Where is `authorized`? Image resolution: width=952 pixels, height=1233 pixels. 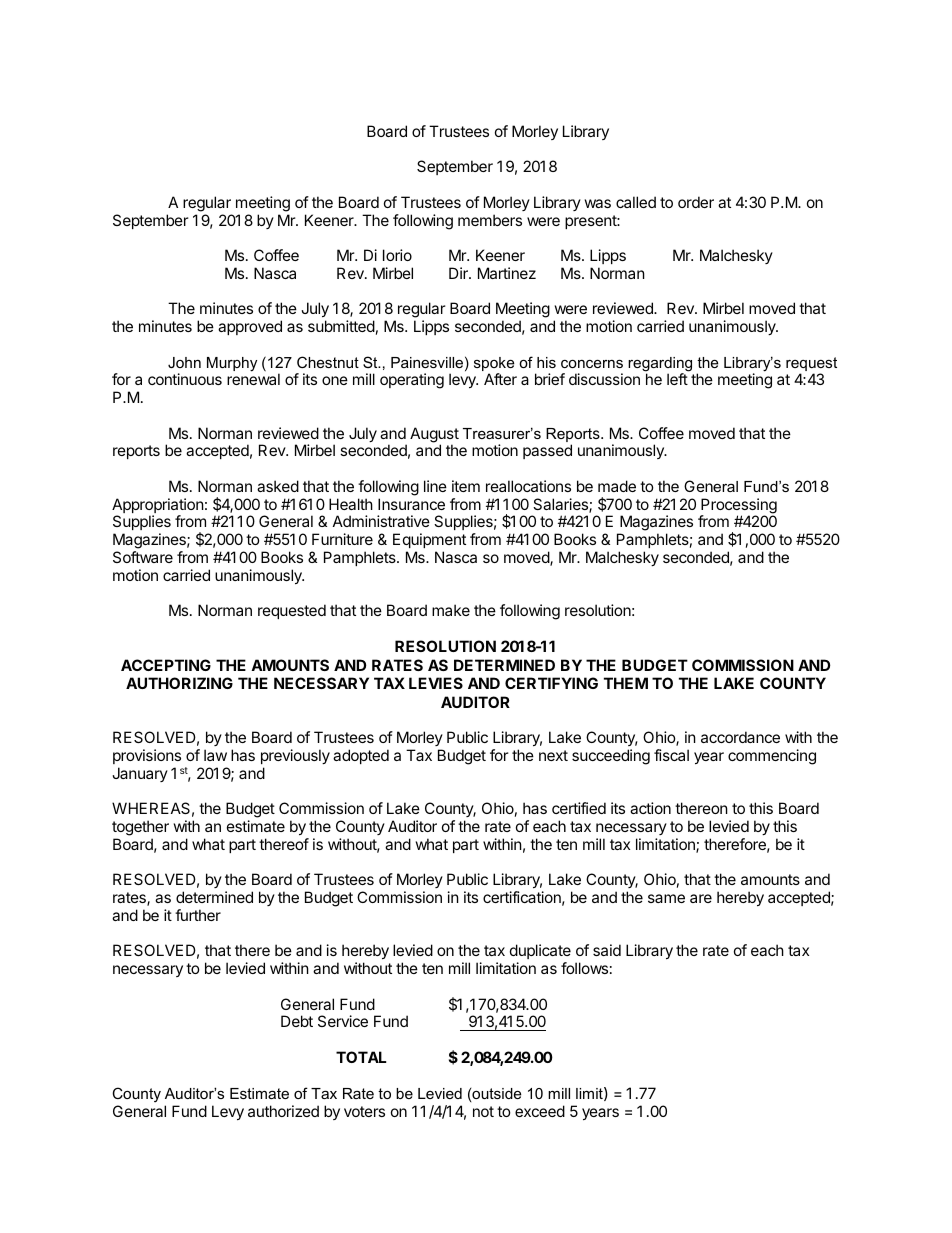
authorized is located at coordinates (283, 1111).
